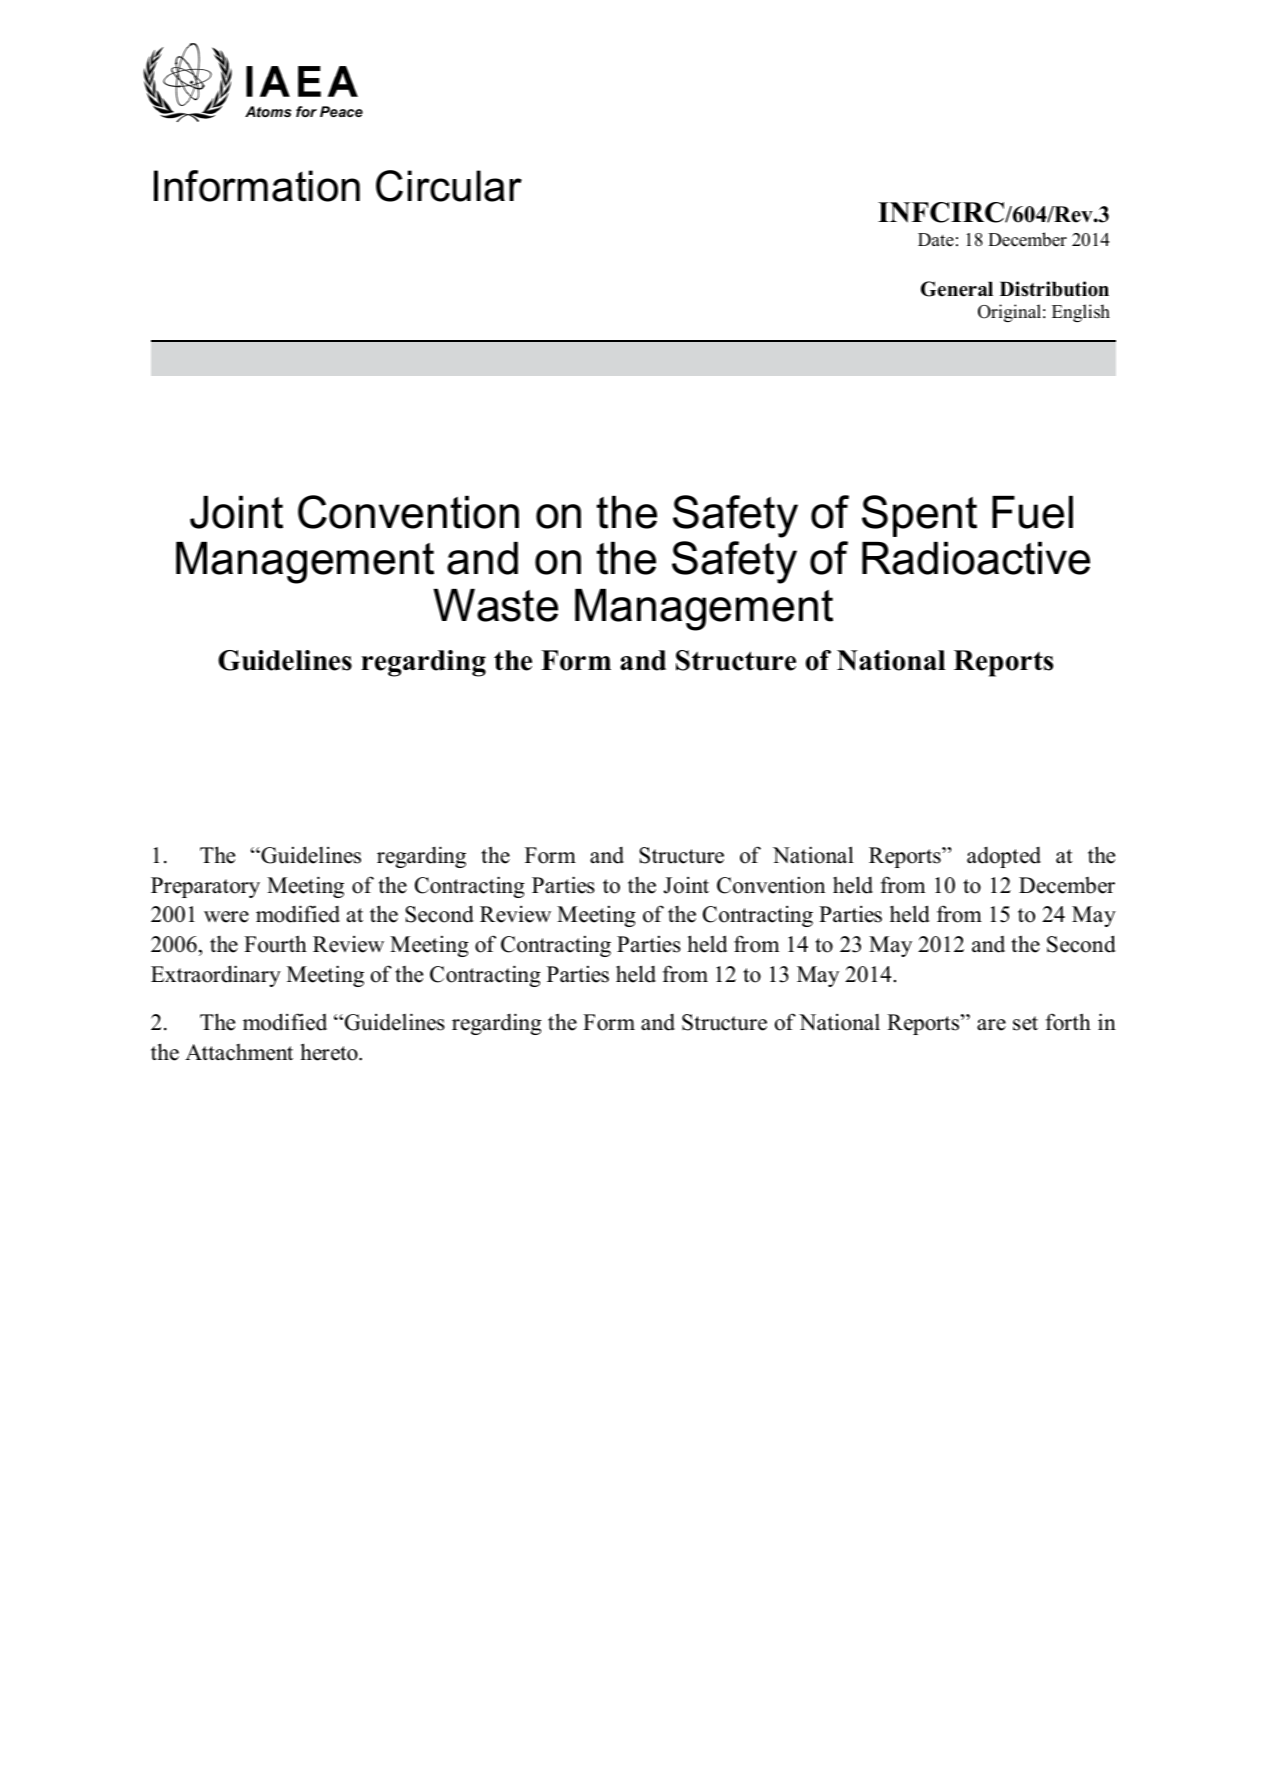  What do you see at coordinates (330, 1052) in the document?
I see `hereto` at bounding box center [330, 1052].
